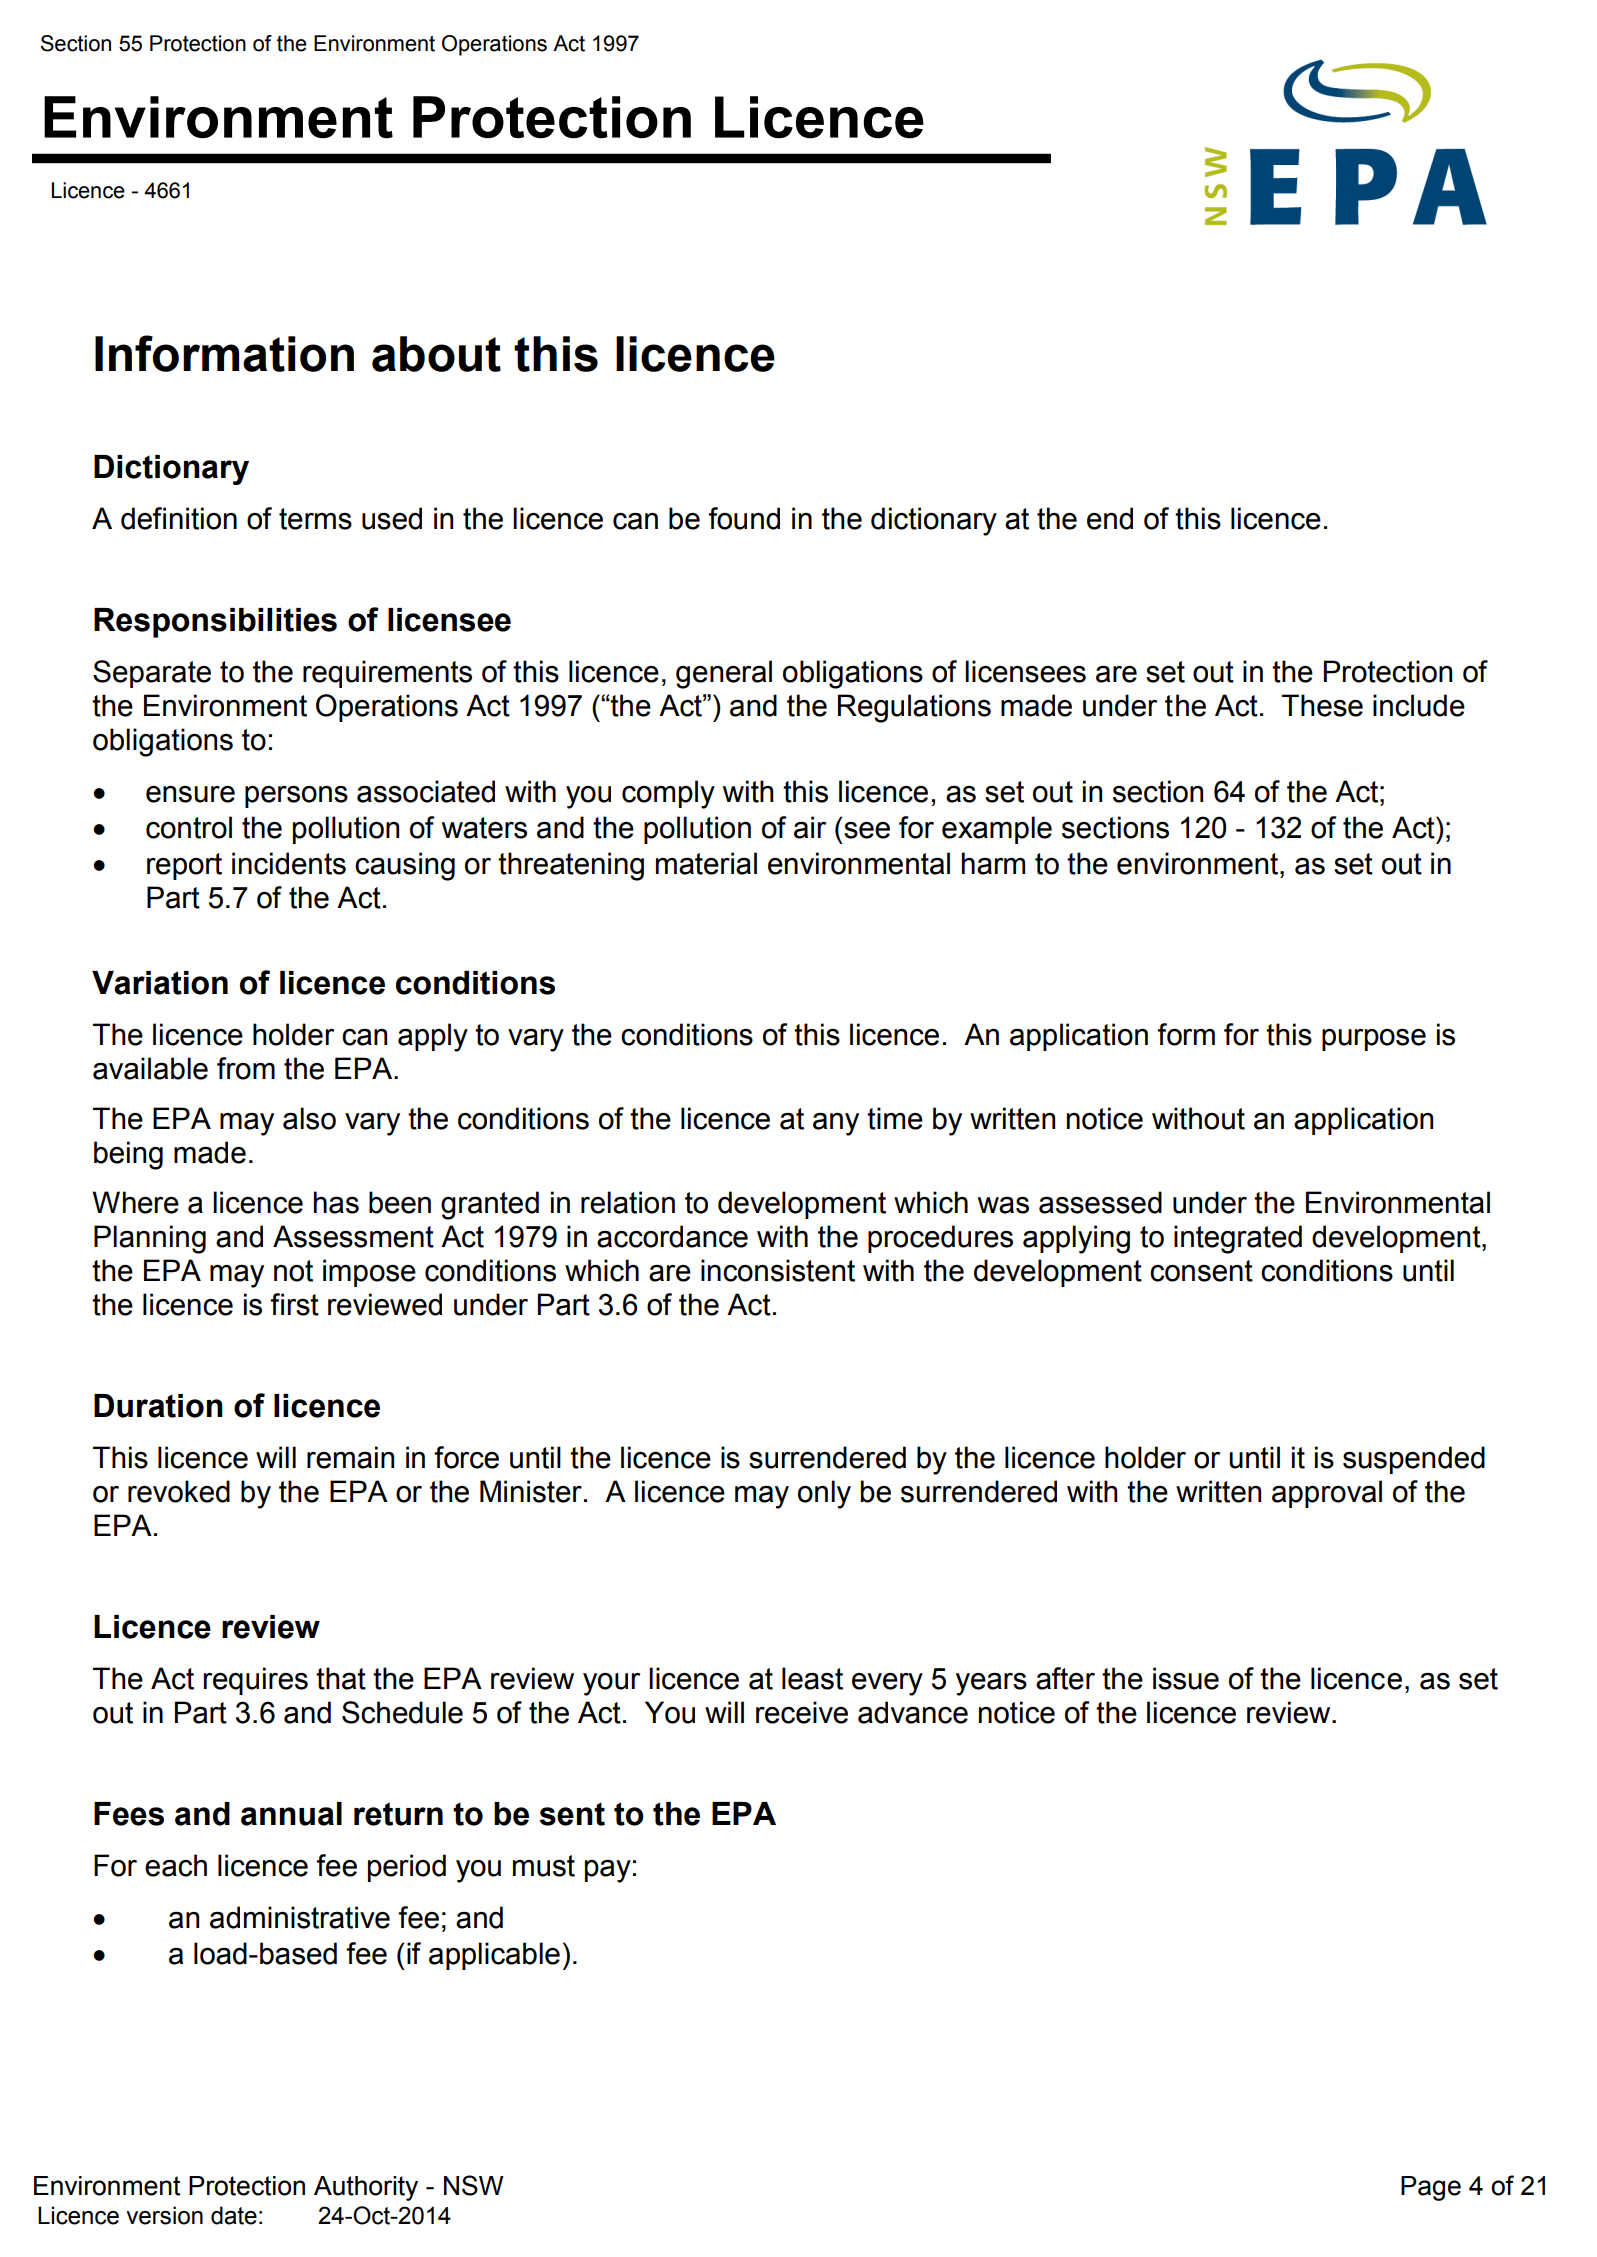 This document has width=1597, height=2257. What do you see at coordinates (802, 1712) in the document?
I see `receive` at bounding box center [802, 1712].
